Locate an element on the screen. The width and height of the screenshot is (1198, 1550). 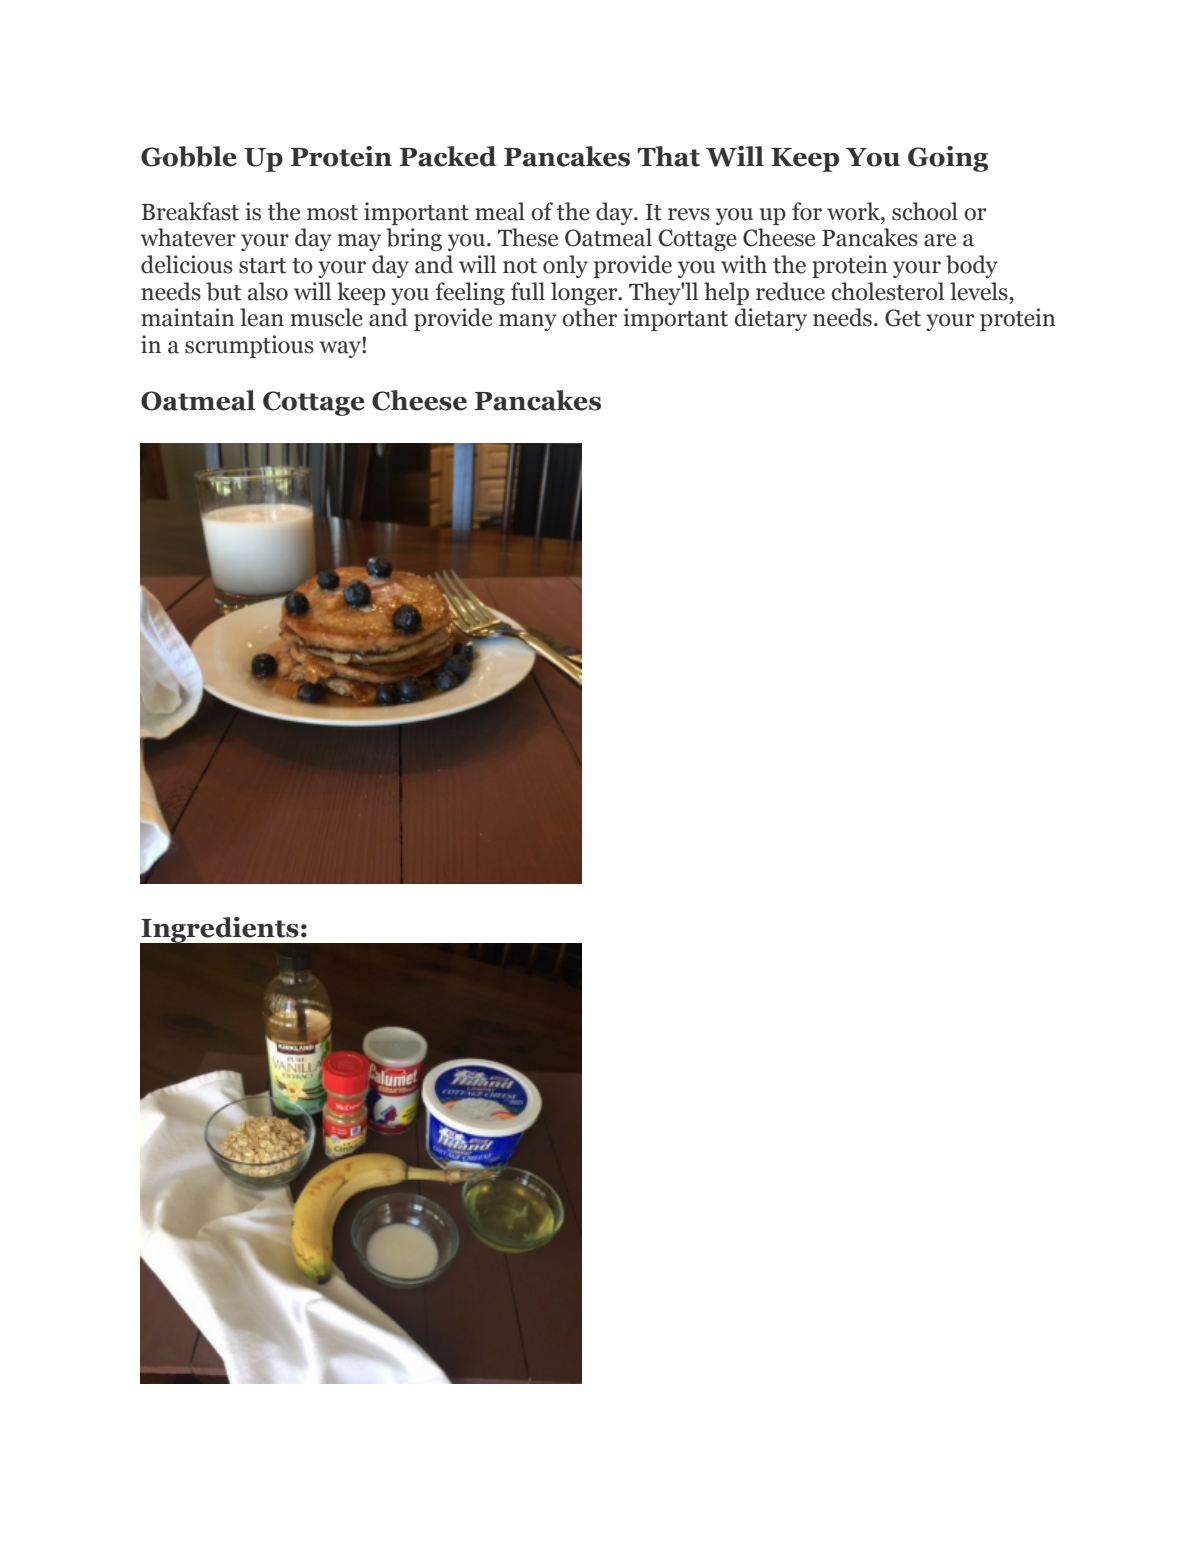
only is located at coordinates (565, 266).
